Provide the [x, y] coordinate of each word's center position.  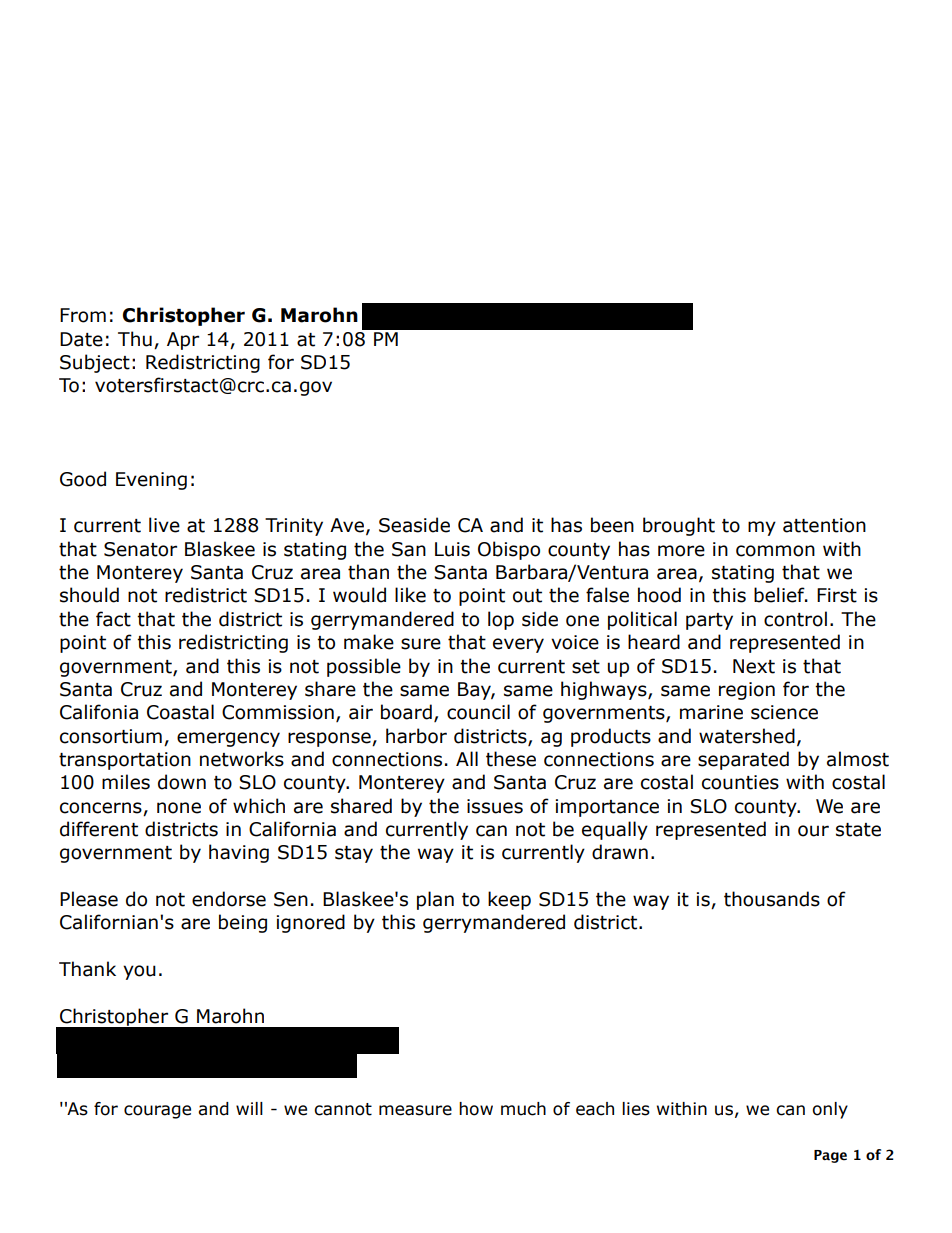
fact [113, 619]
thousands [772, 899]
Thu [135, 339]
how [476, 1109]
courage [157, 1112]
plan [435, 900]
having [239, 853]
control [795, 619]
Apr [183, 341]
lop [501, 620]
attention [824, 525]
